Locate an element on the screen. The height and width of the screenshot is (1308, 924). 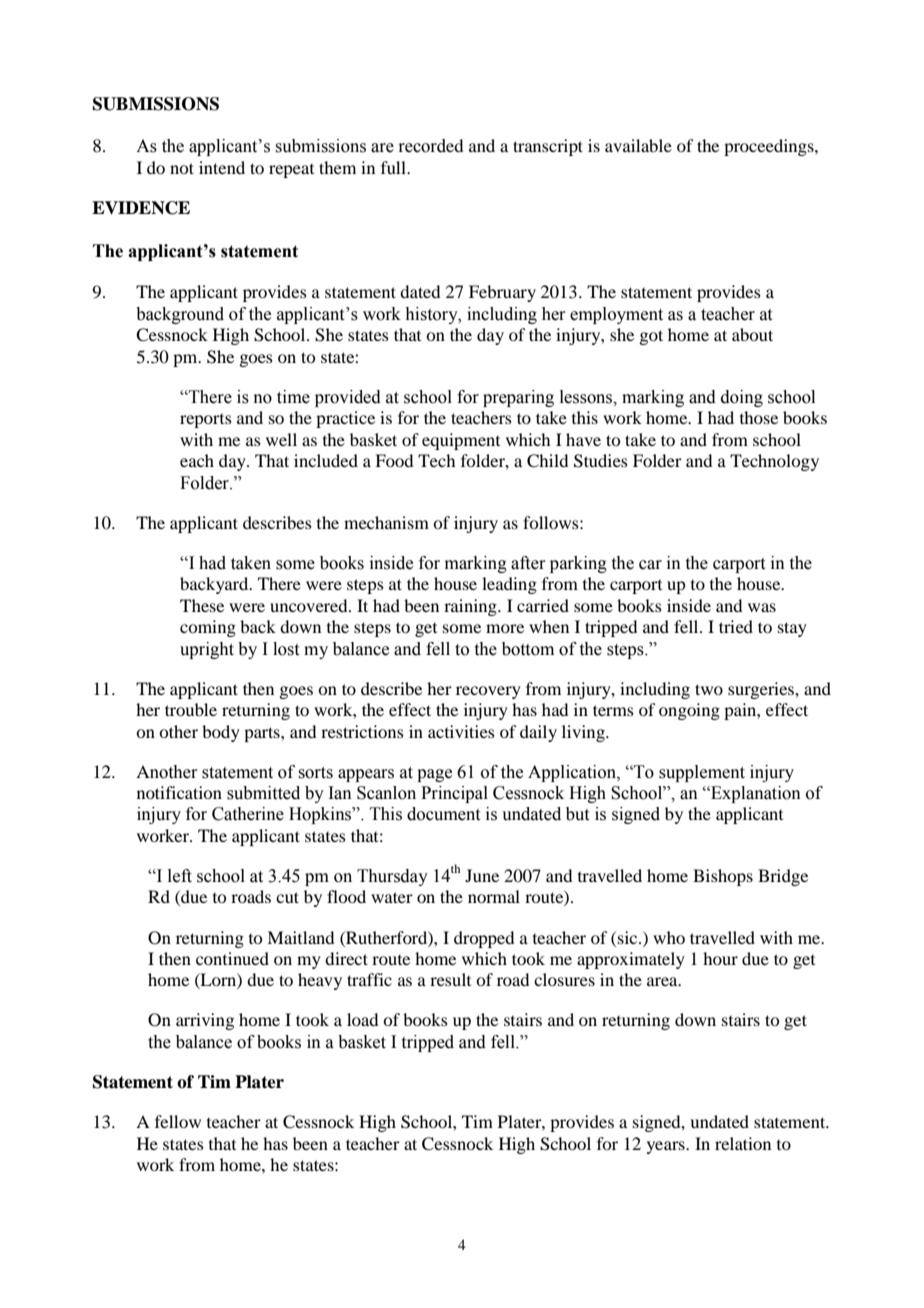
more is located at coordinates (505, 628).
